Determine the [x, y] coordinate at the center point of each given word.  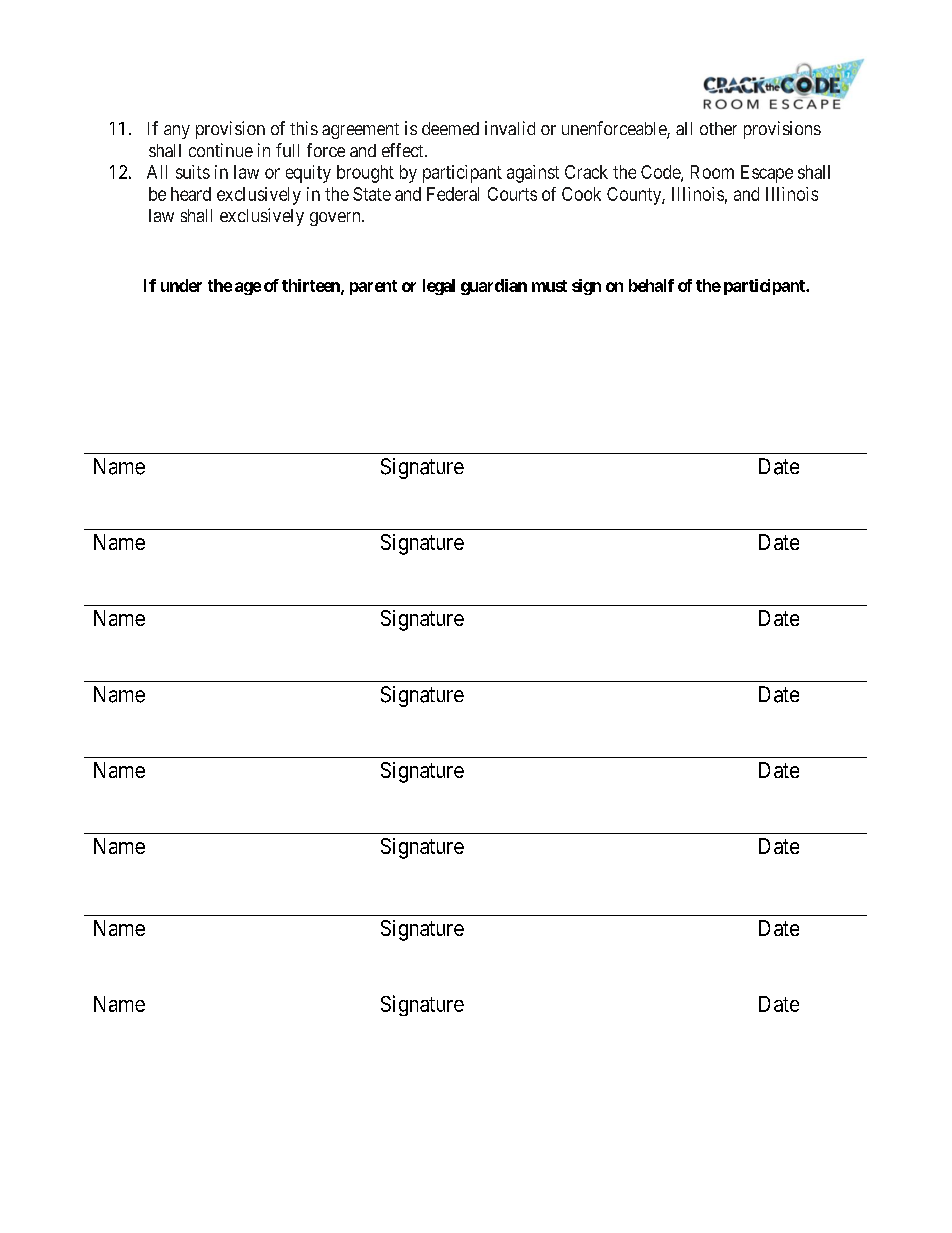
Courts [512, 194]
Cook [581, 194]
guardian [494, 287]
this [304, 128]
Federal [453, 194]
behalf [651, 285]
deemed [450, 128]
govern [336, 219]
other [718, 128]
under [181, 285]
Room [712, 172]
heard [191, 194]
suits [193, 172]
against [533, 174]
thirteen [312, 286]
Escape [767, 174]
